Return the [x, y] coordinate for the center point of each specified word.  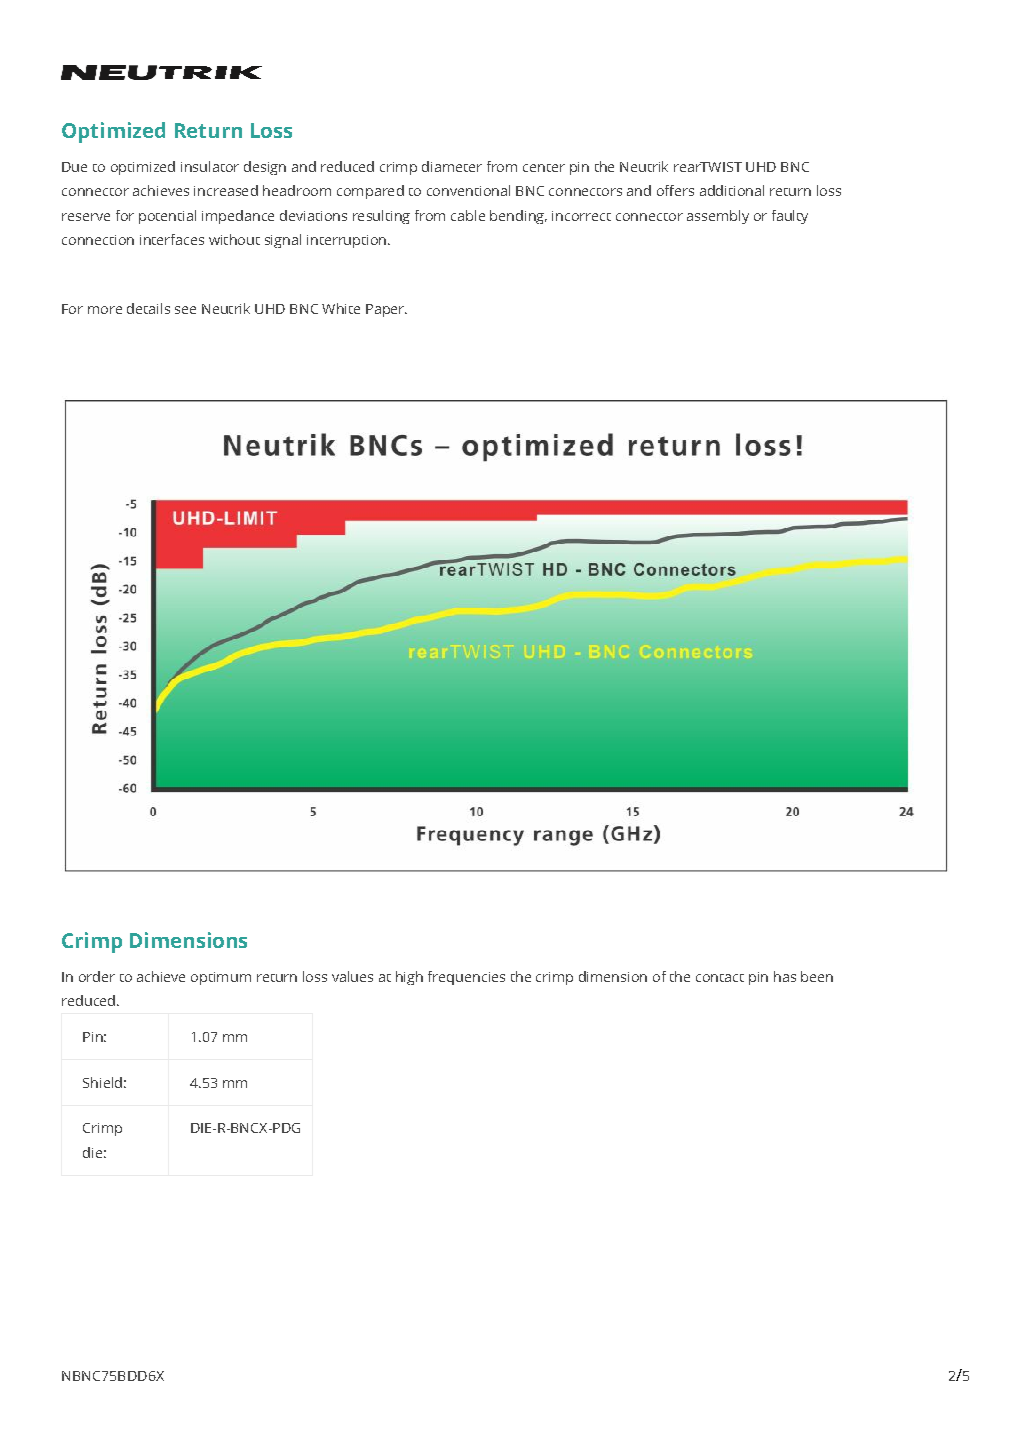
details [148, 308]
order [97, 976]
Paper [386, 310]
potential [167, 217]
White [341, 308]
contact [720, 978]
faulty [790, 217]
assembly [718, 217]
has [785, 976]
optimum [221, 978]
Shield [102, 1082]
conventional [468, 190]
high [409, 978]
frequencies [466, 978]
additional [732, 190]
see [185, 310]
